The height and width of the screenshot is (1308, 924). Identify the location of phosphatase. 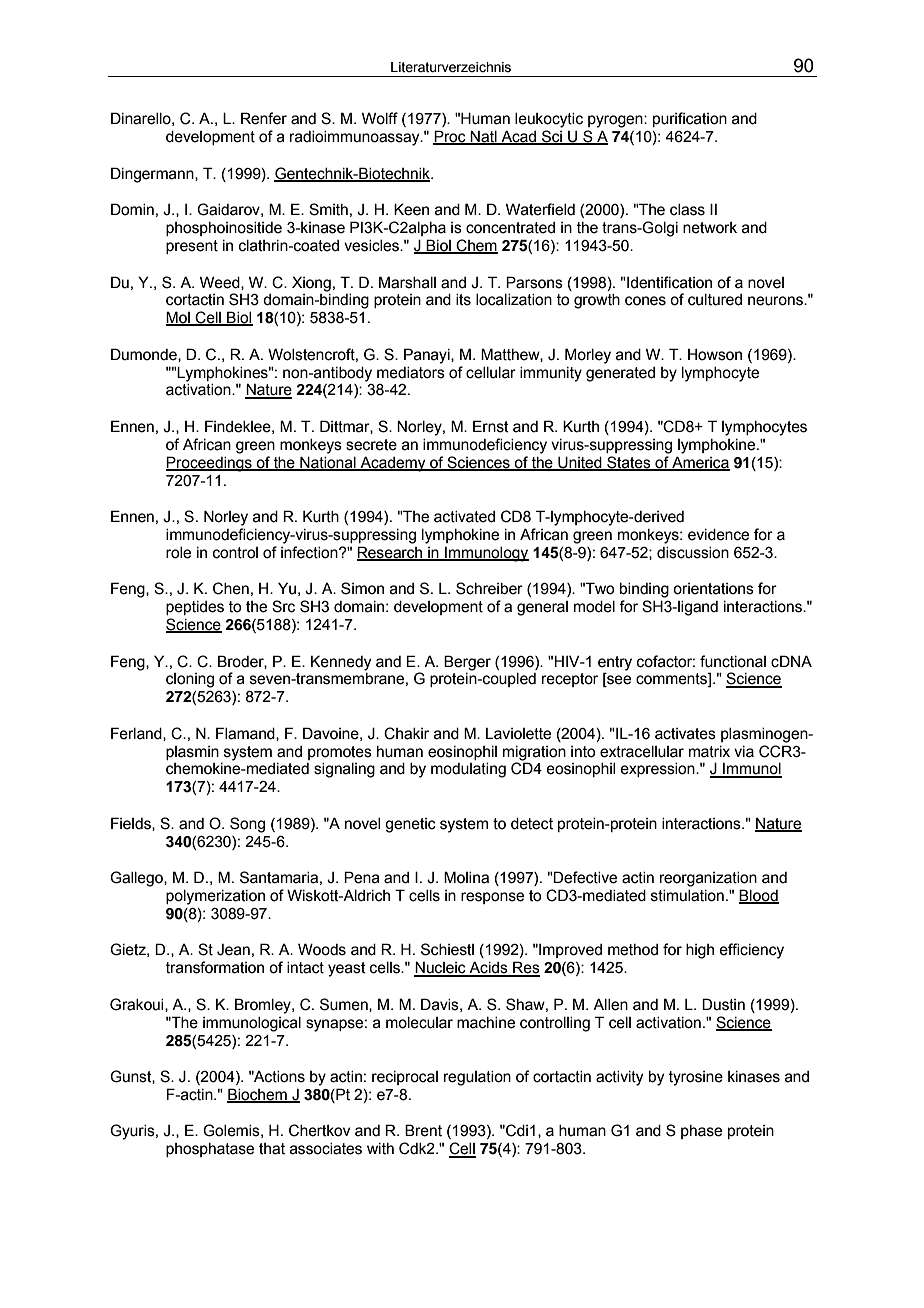
(210, 1150).
